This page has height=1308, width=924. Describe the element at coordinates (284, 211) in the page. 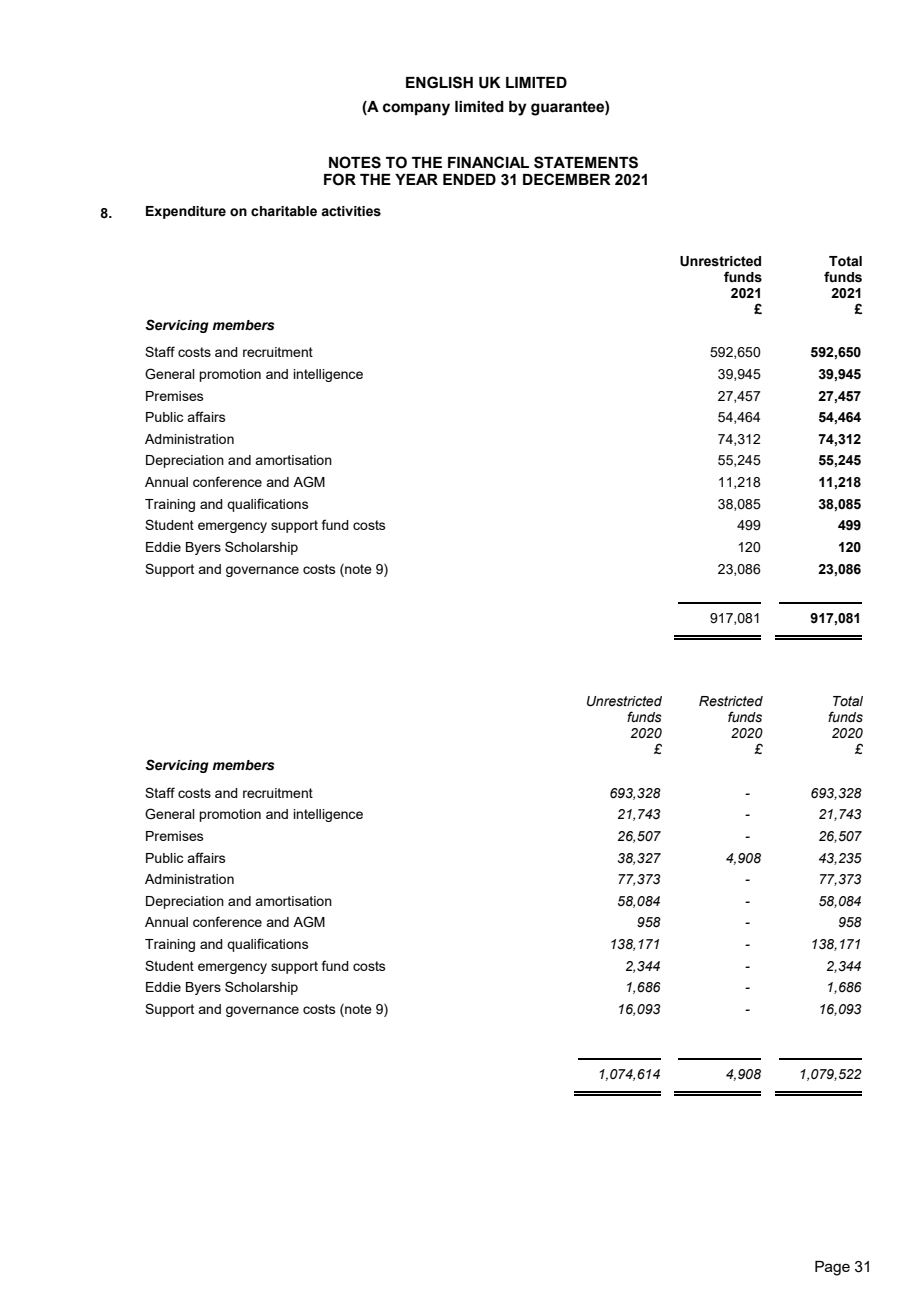

I see `charitable` at that location.
